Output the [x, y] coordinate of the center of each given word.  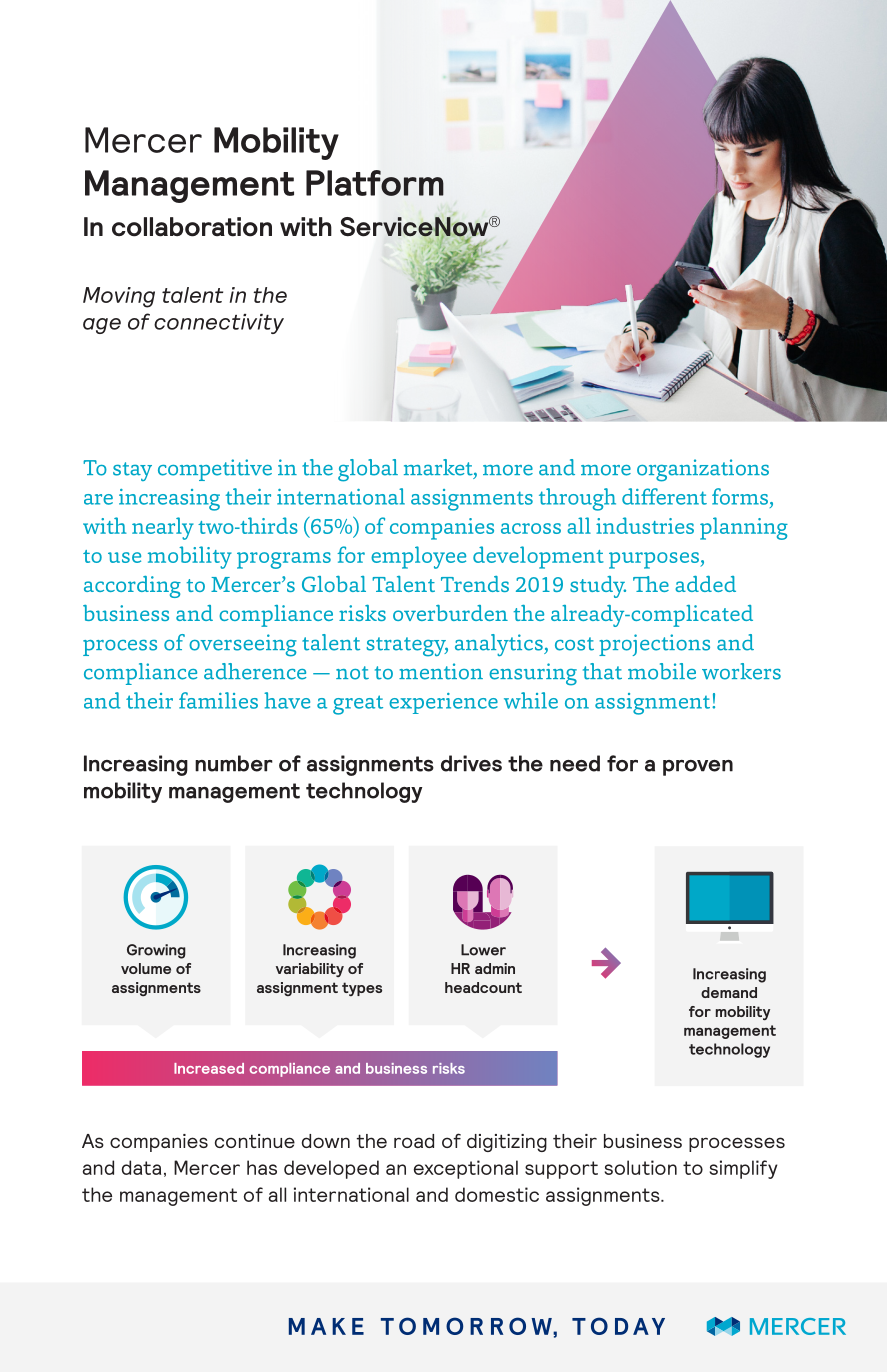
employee [418, 557]
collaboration [192, 227]
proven [698, 768]
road [414, 1141]
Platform [375, 183]
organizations [703, 470]
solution [641, 1167]
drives [471, 763]
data [141, 1167]
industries [645, 525]
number [234, 763]
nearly [163, 528]
